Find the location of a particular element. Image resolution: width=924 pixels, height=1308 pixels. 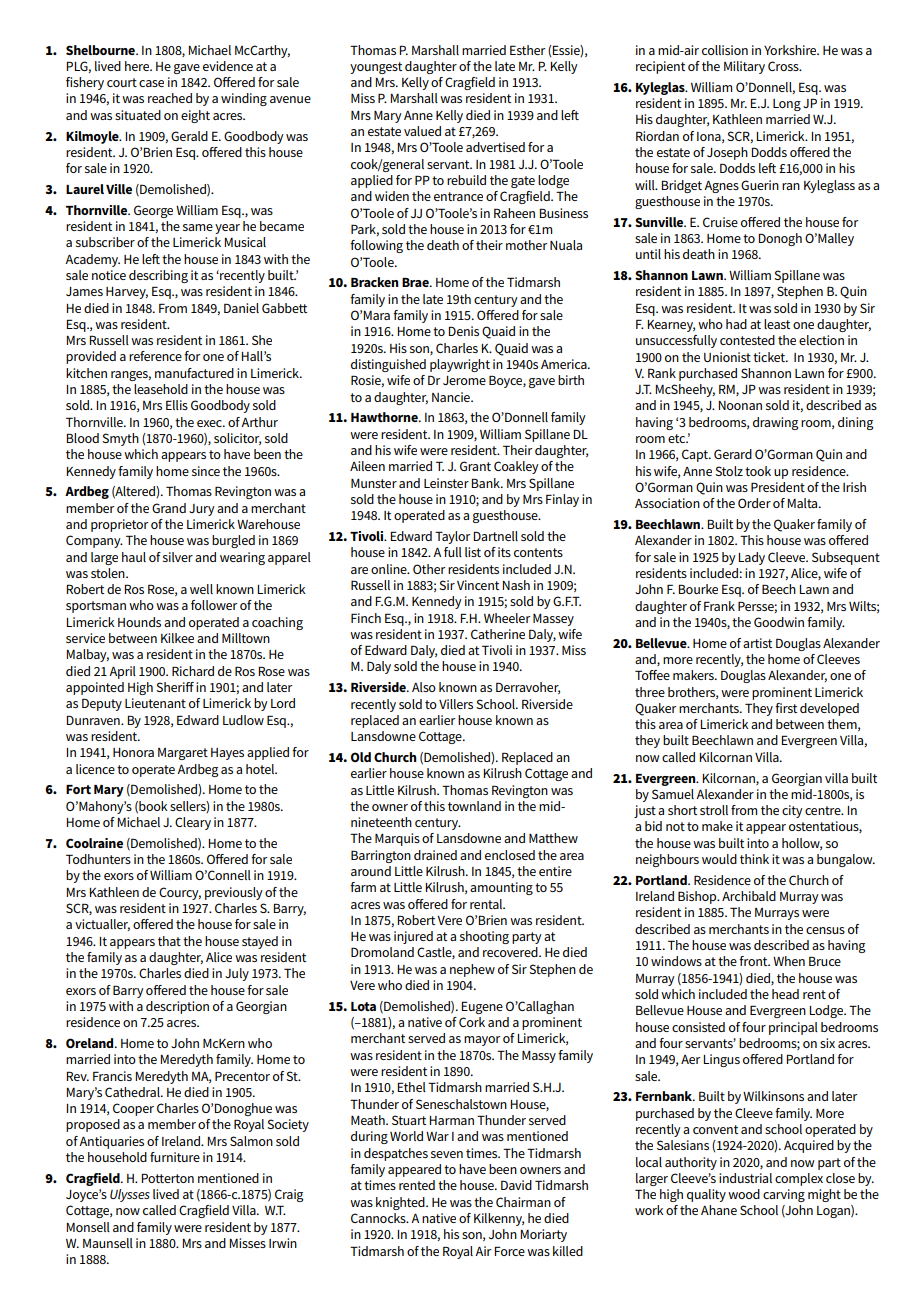

valued is located at coordinates (422, 131).
